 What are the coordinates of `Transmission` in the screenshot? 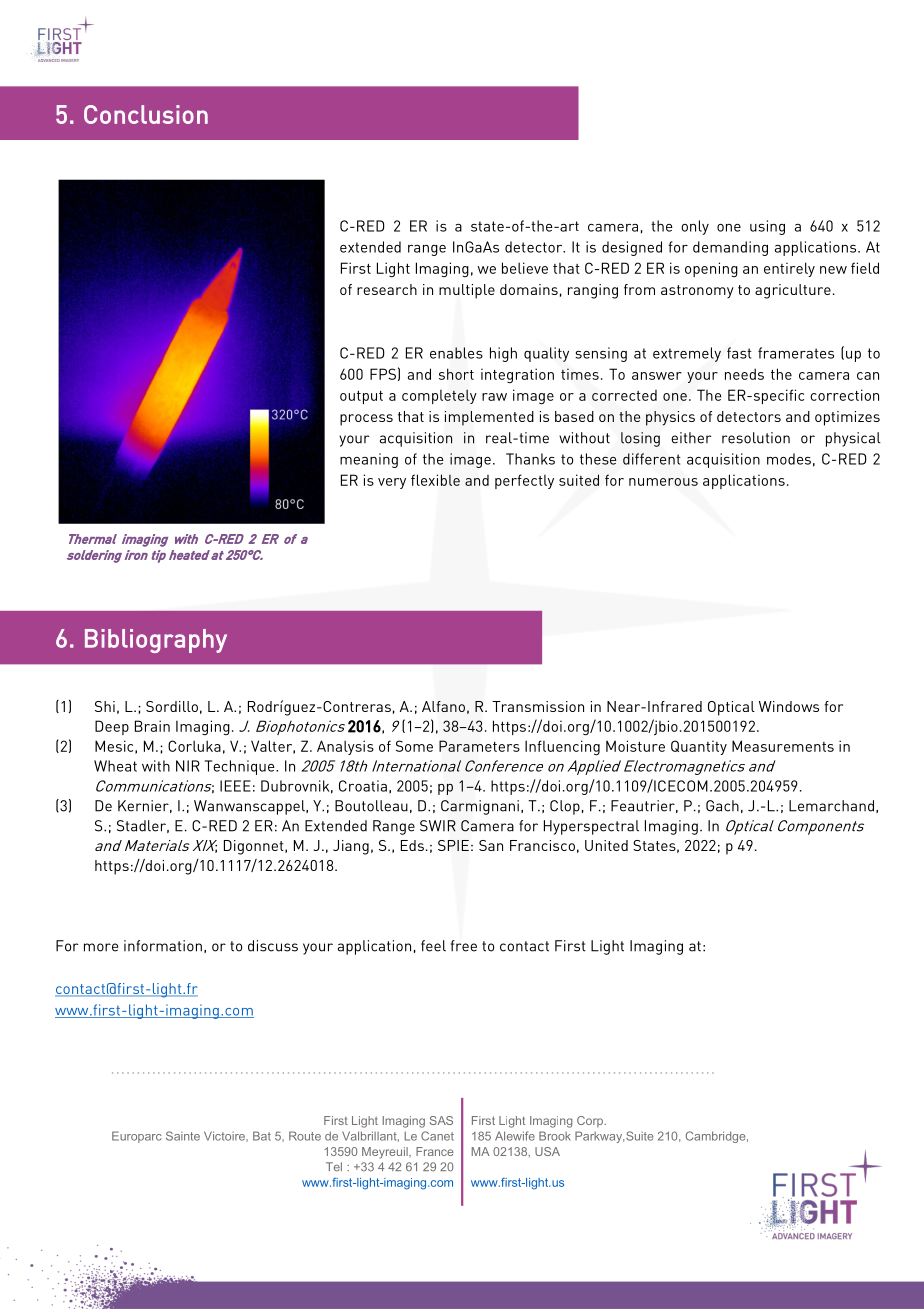 It's located at (538, 706).
